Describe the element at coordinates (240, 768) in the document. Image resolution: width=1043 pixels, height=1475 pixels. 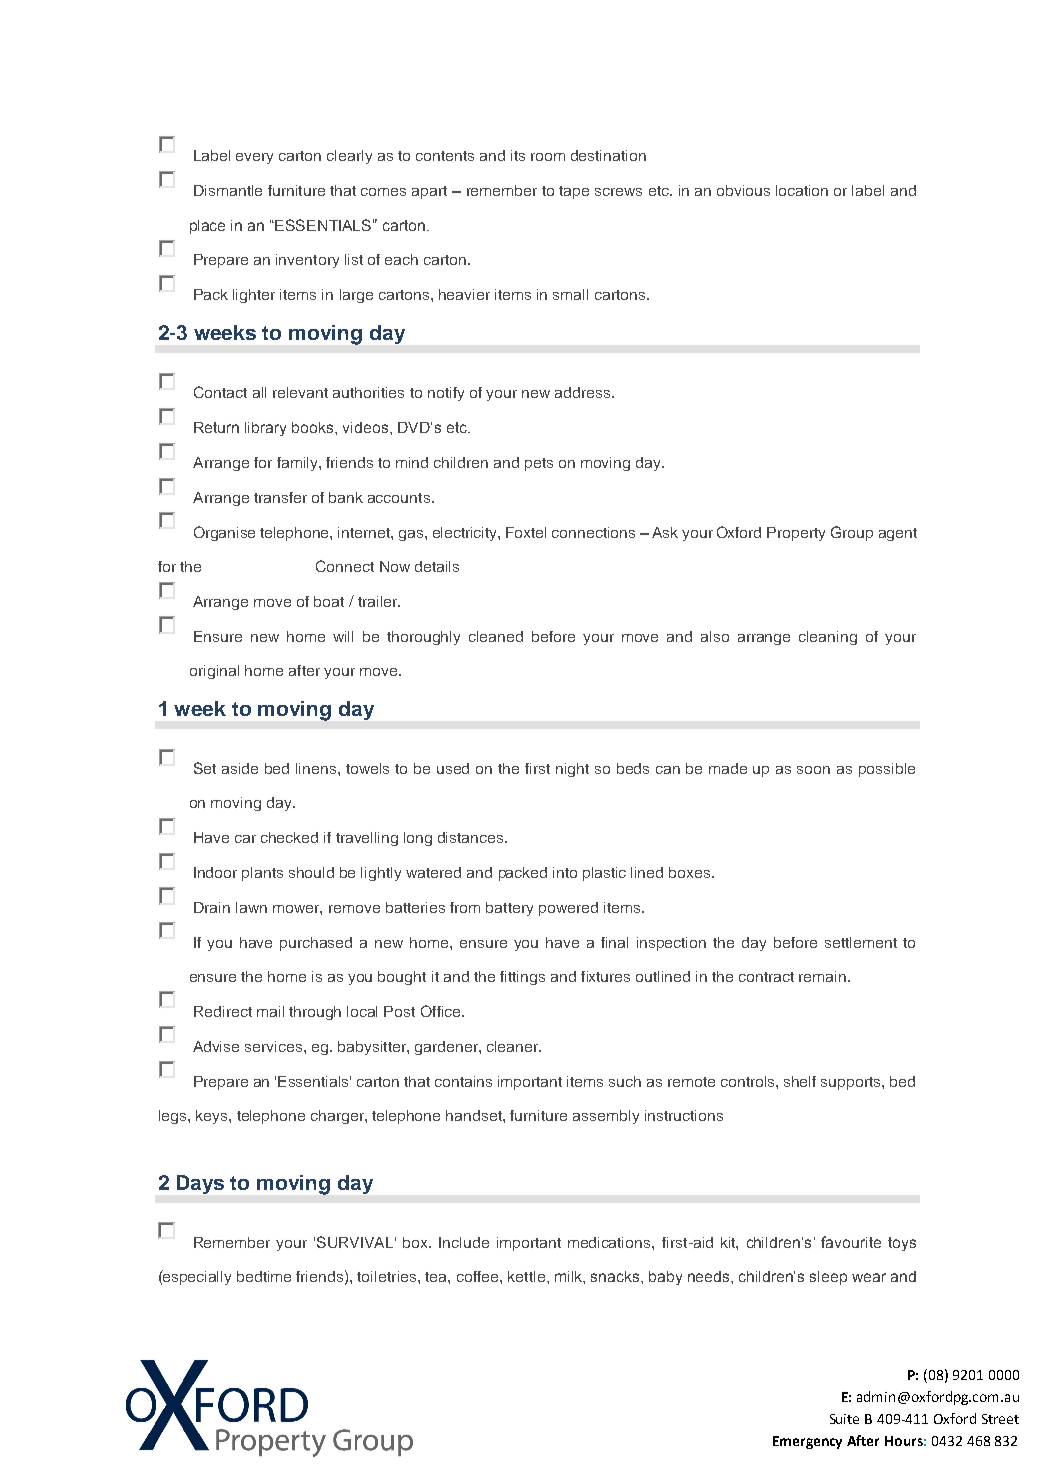
I see `aside` at that location.
